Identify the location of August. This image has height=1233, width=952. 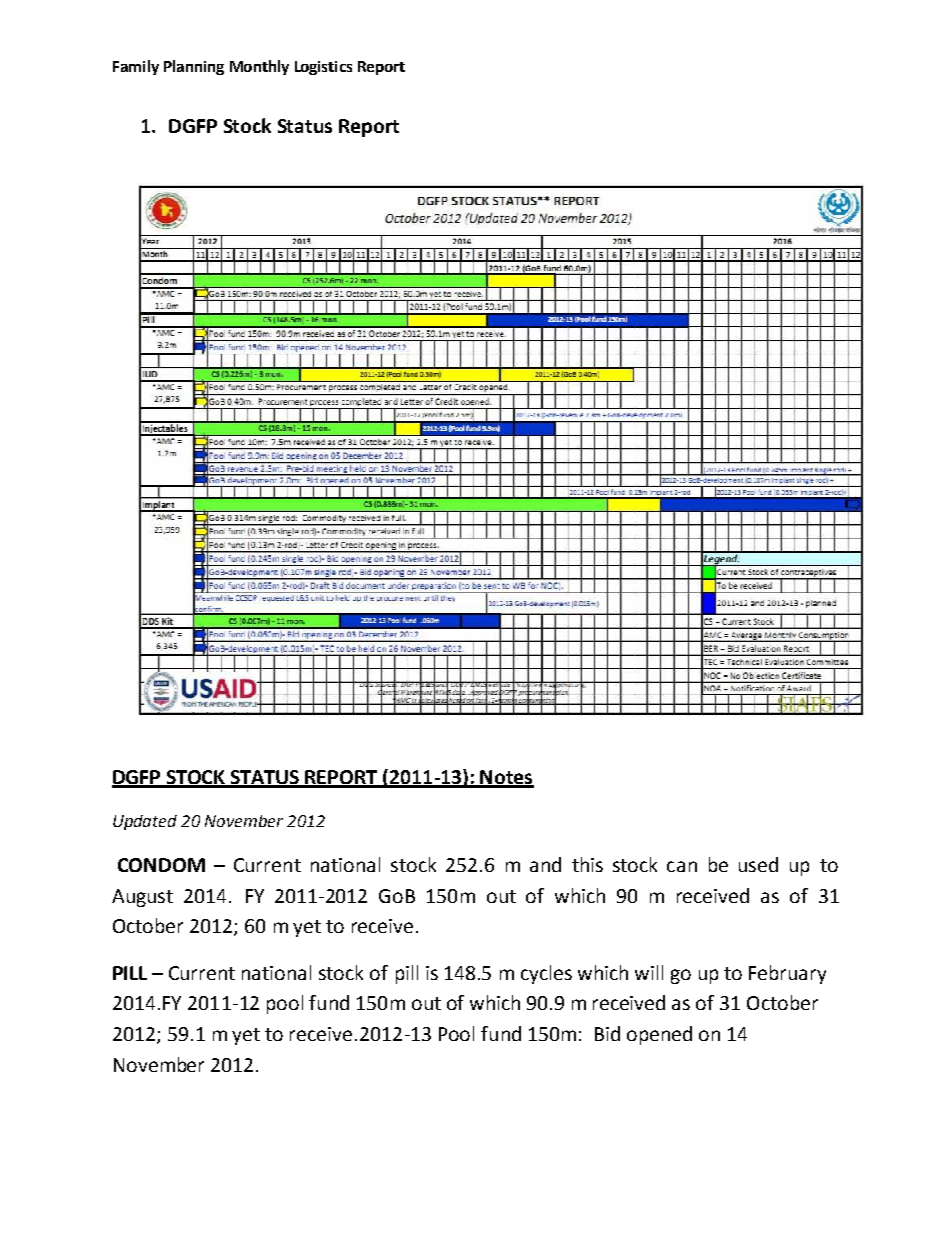
(142, 898).
